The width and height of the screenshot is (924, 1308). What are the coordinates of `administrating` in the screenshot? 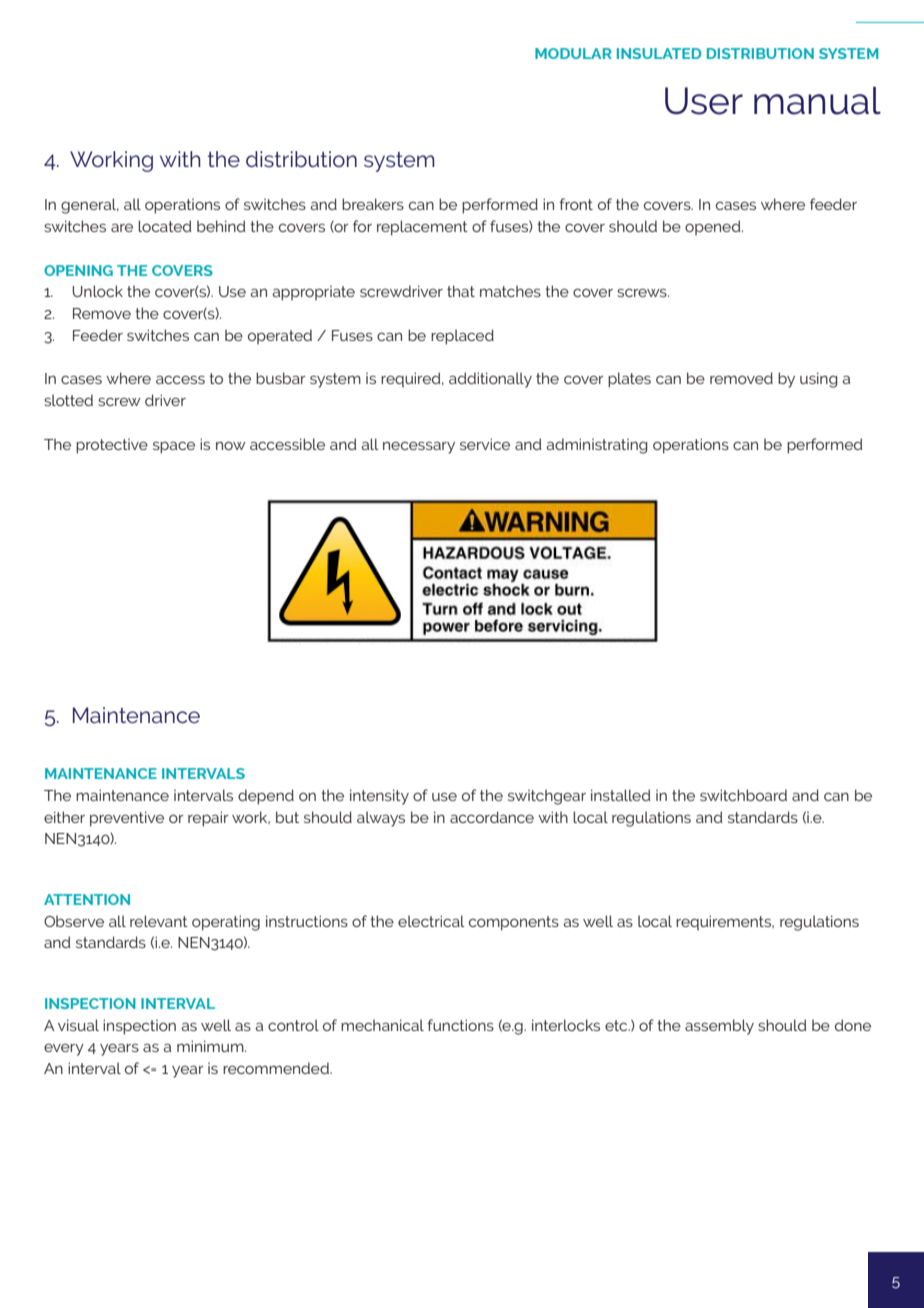 It's located at (596, 446).
